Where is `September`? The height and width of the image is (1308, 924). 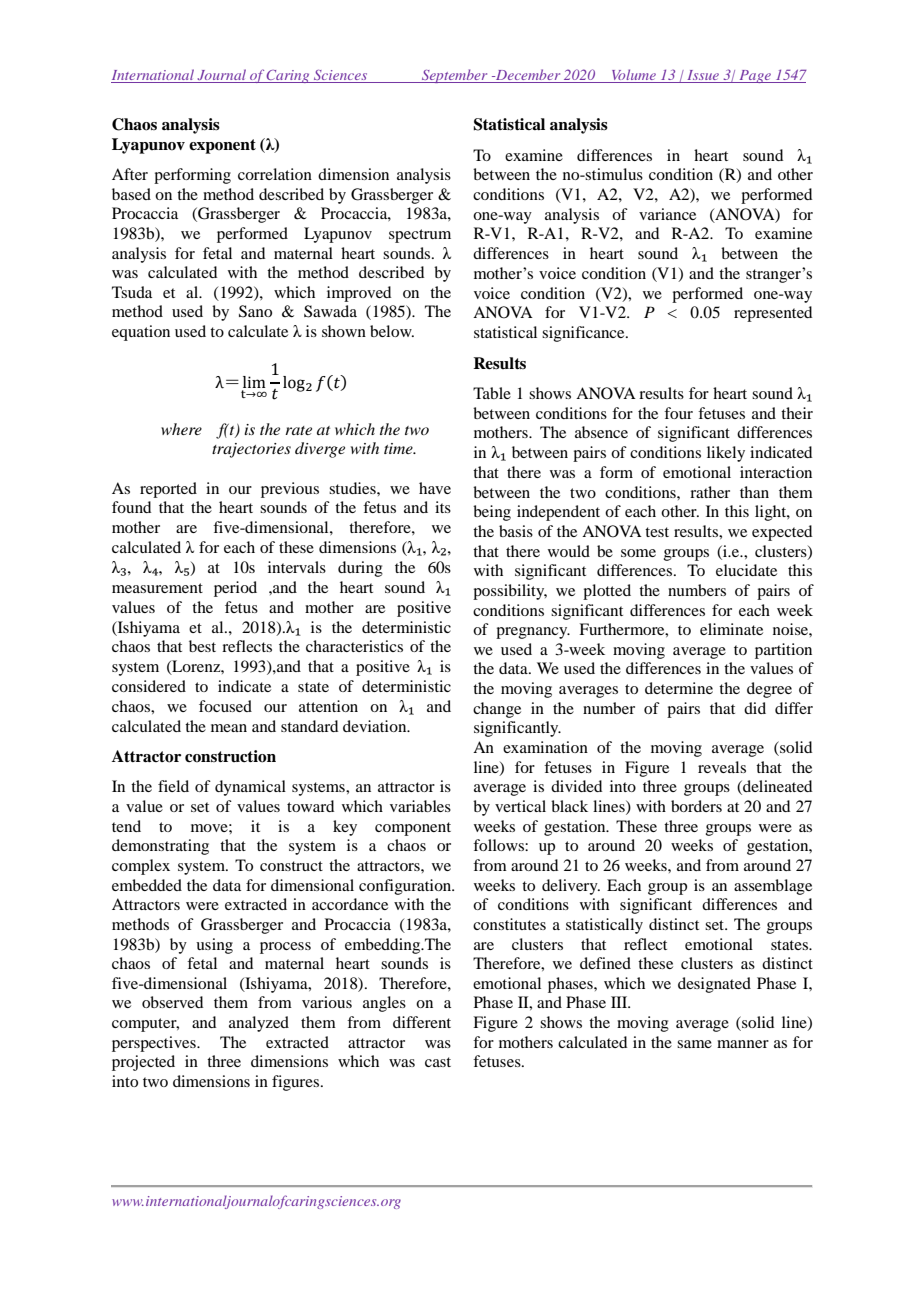
September is located at coordinates (455, 76).
